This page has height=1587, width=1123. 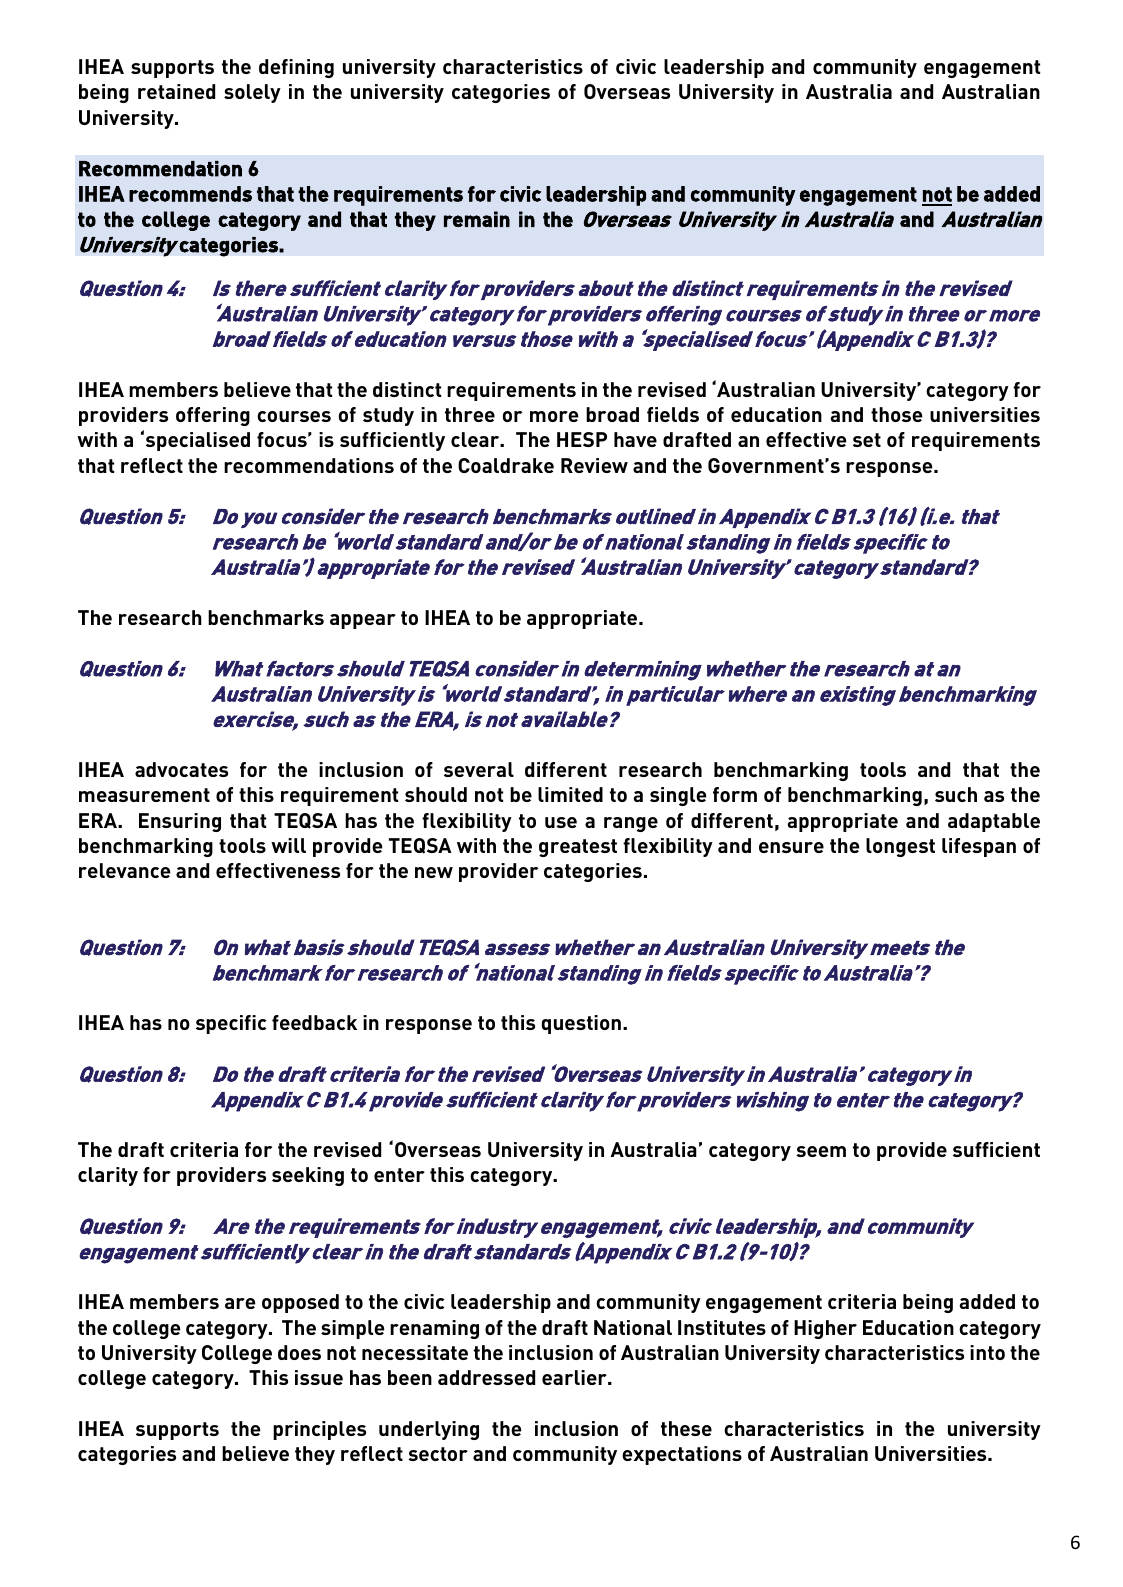 What do you see at coordinates (363, 621) in the page?
I see `appear` at bounding box center [363, 621].
